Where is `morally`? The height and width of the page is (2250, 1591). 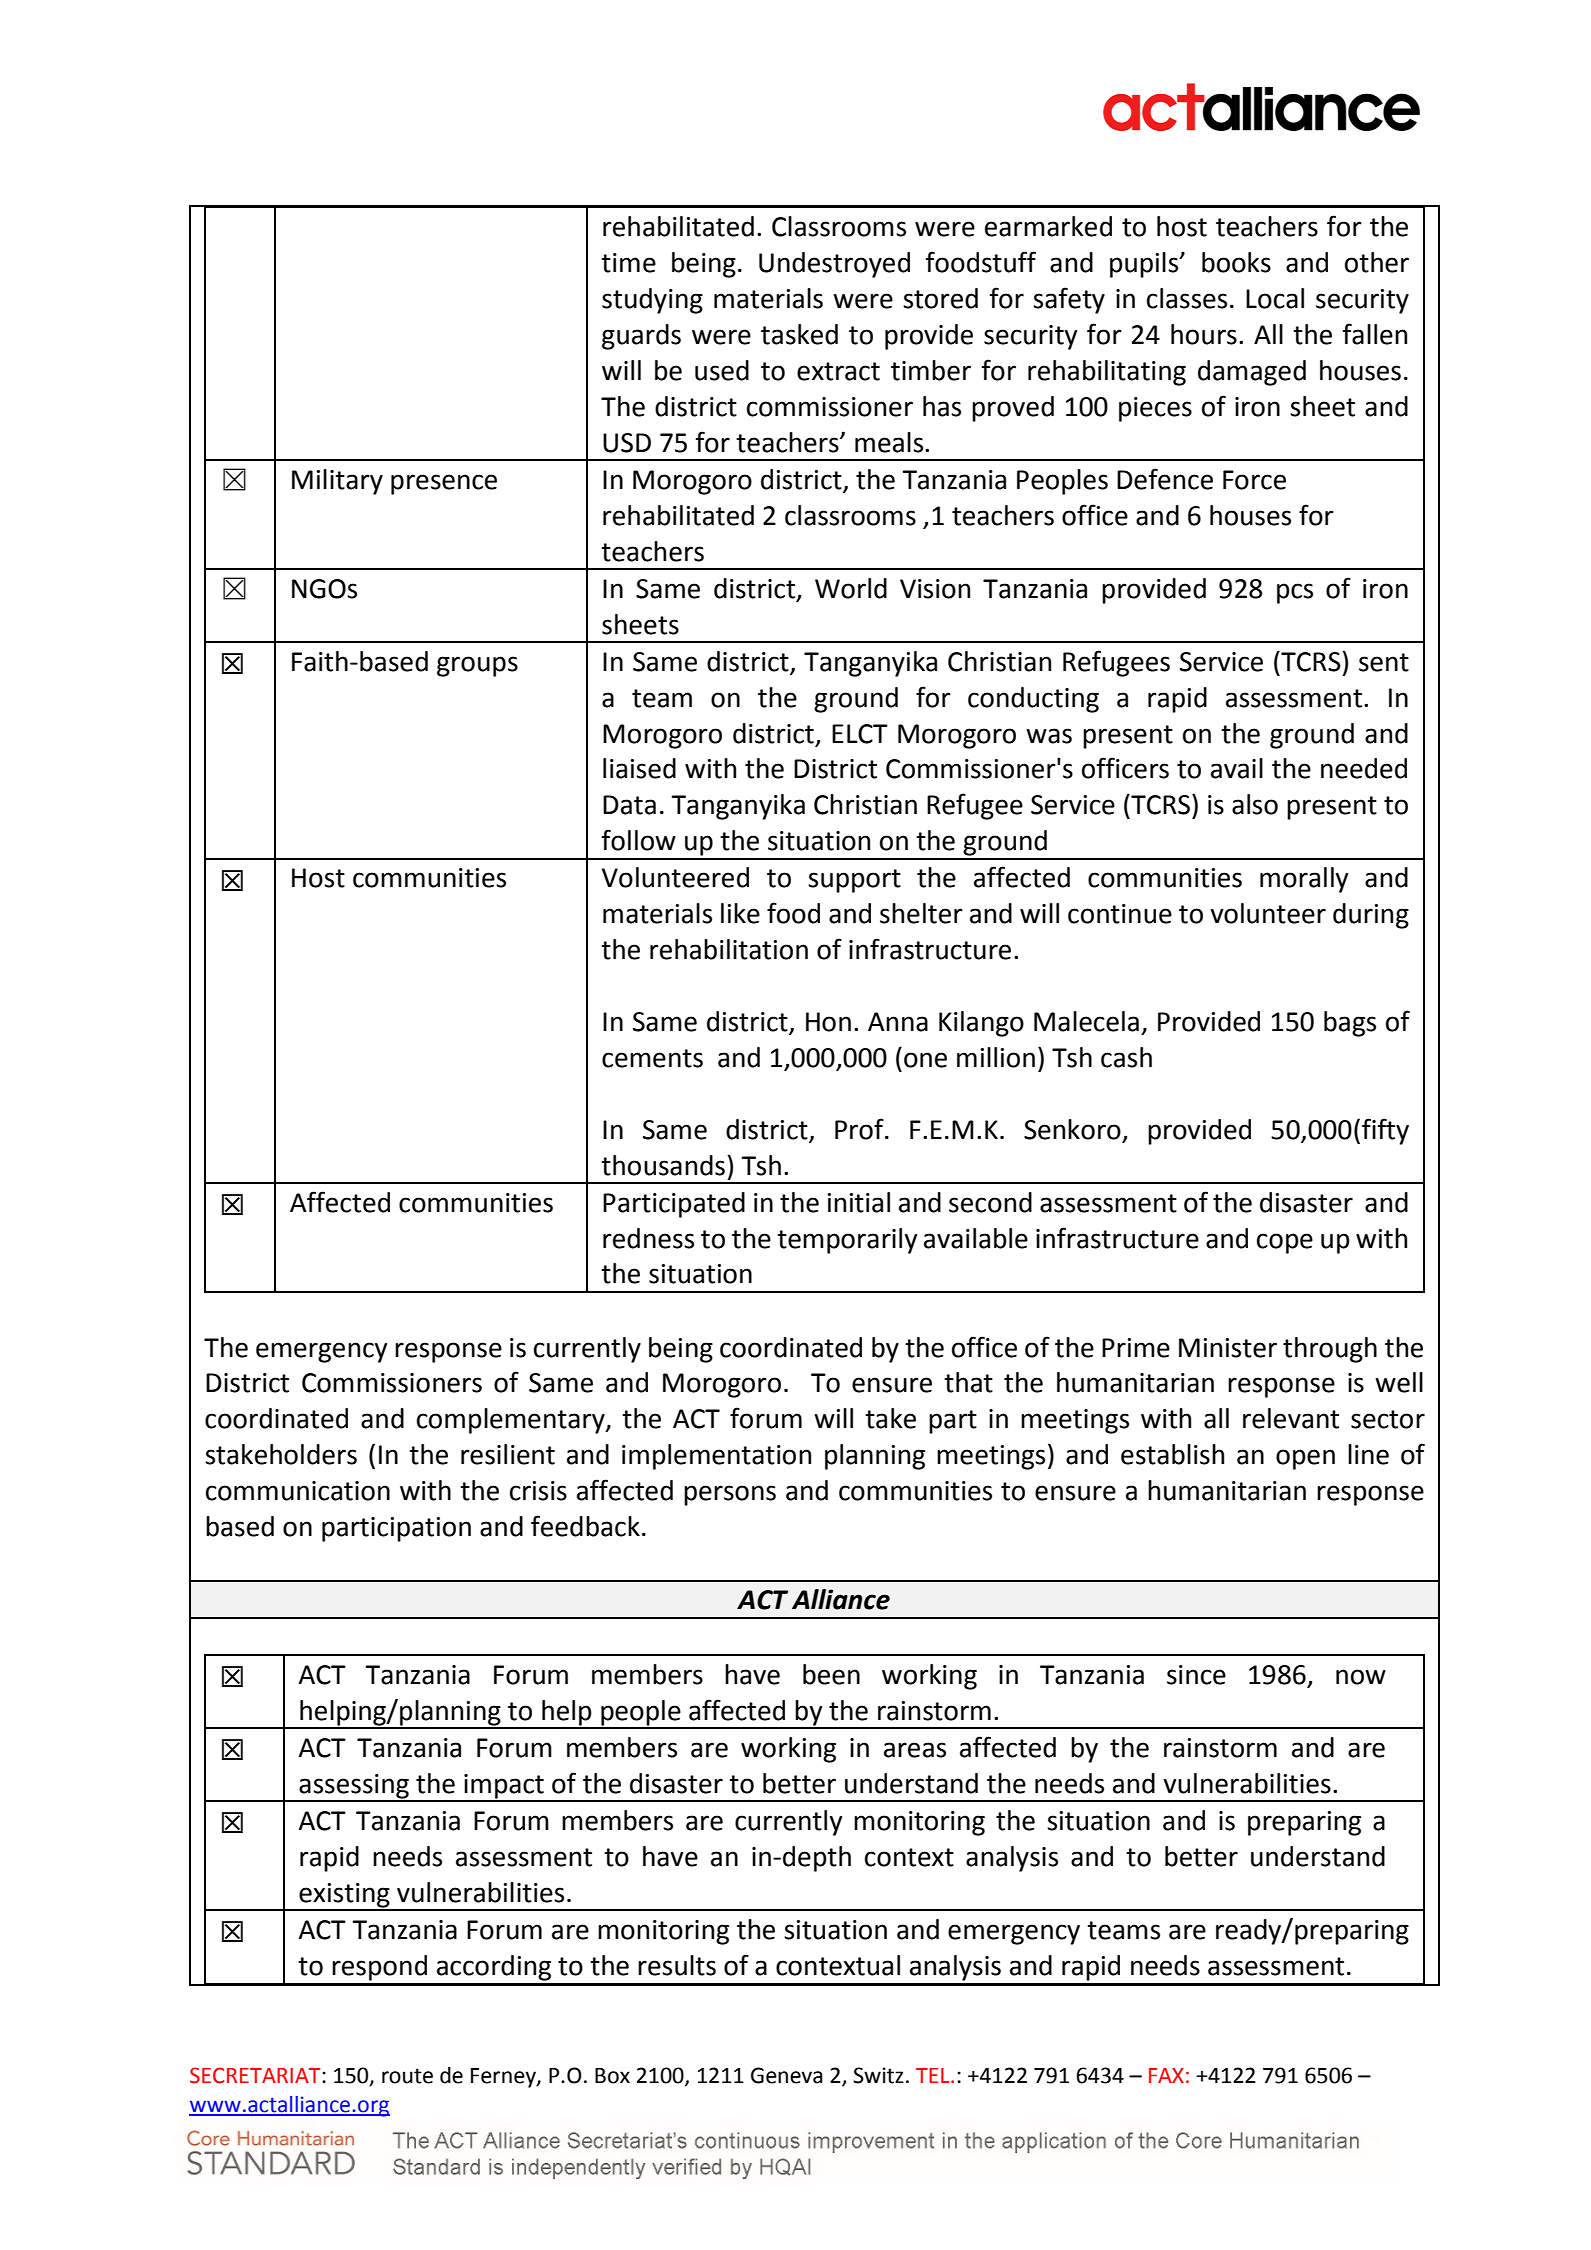 morally is located at coordinates (1304, 880).
